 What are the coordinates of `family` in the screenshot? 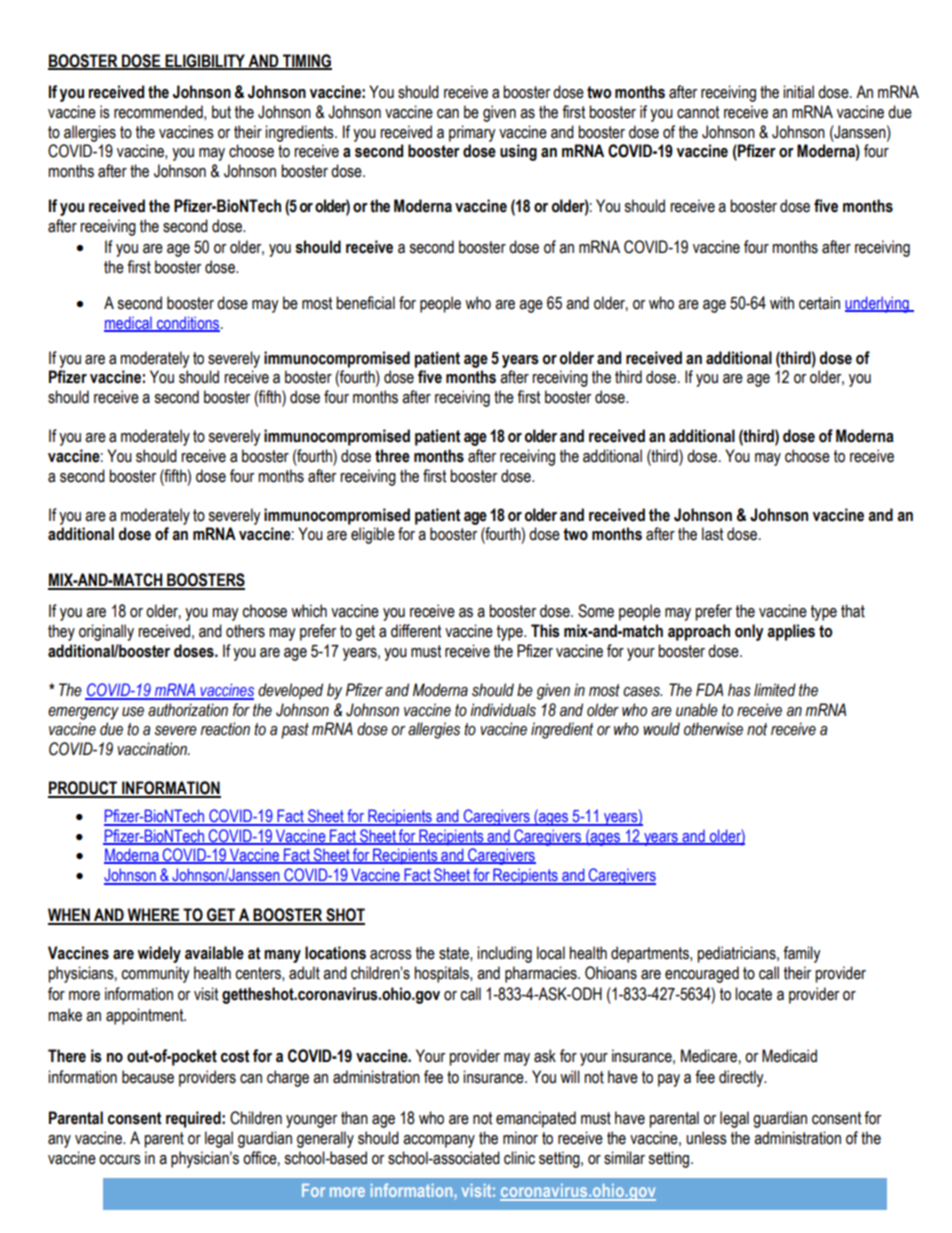 It's located at (802, 954).
